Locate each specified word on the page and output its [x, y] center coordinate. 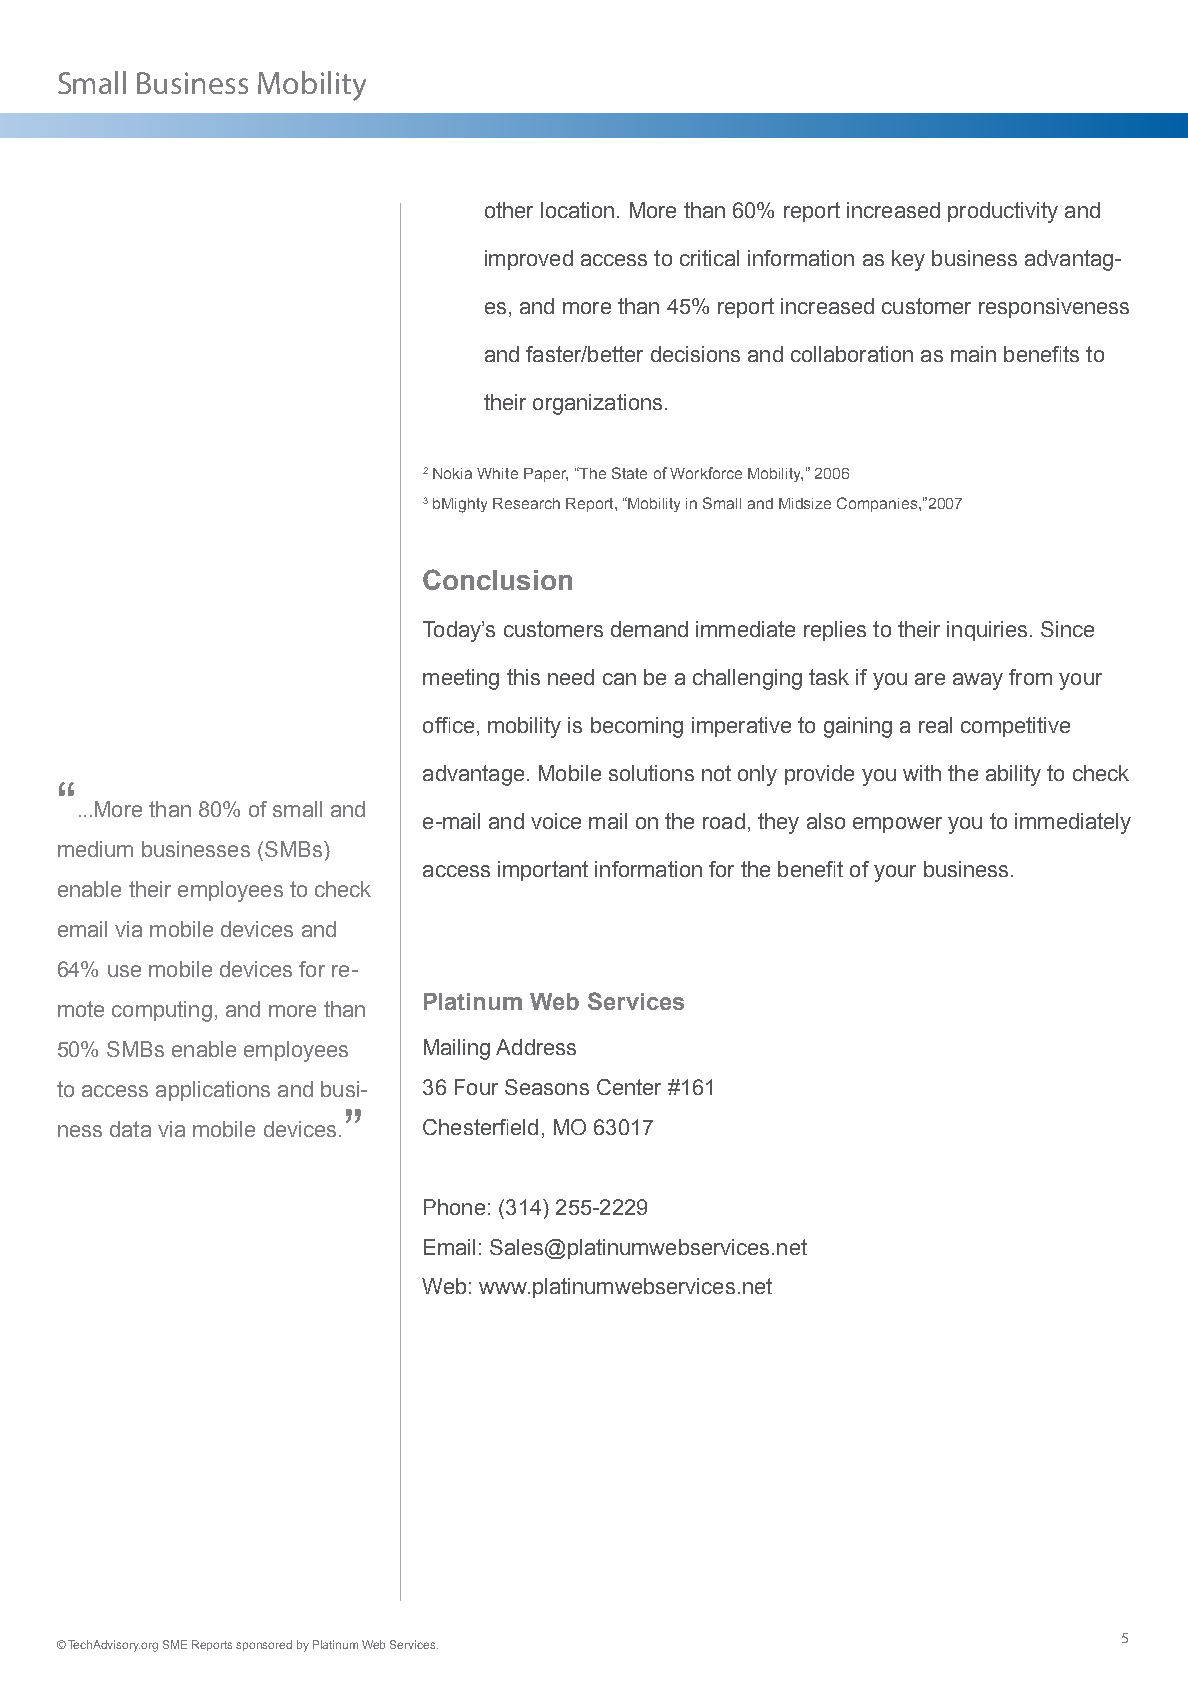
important [543, 871]
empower [897, 825]
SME [175, 1644]
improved [529, 260]
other [509, 210]
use [124, 971]
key [908, 260]
